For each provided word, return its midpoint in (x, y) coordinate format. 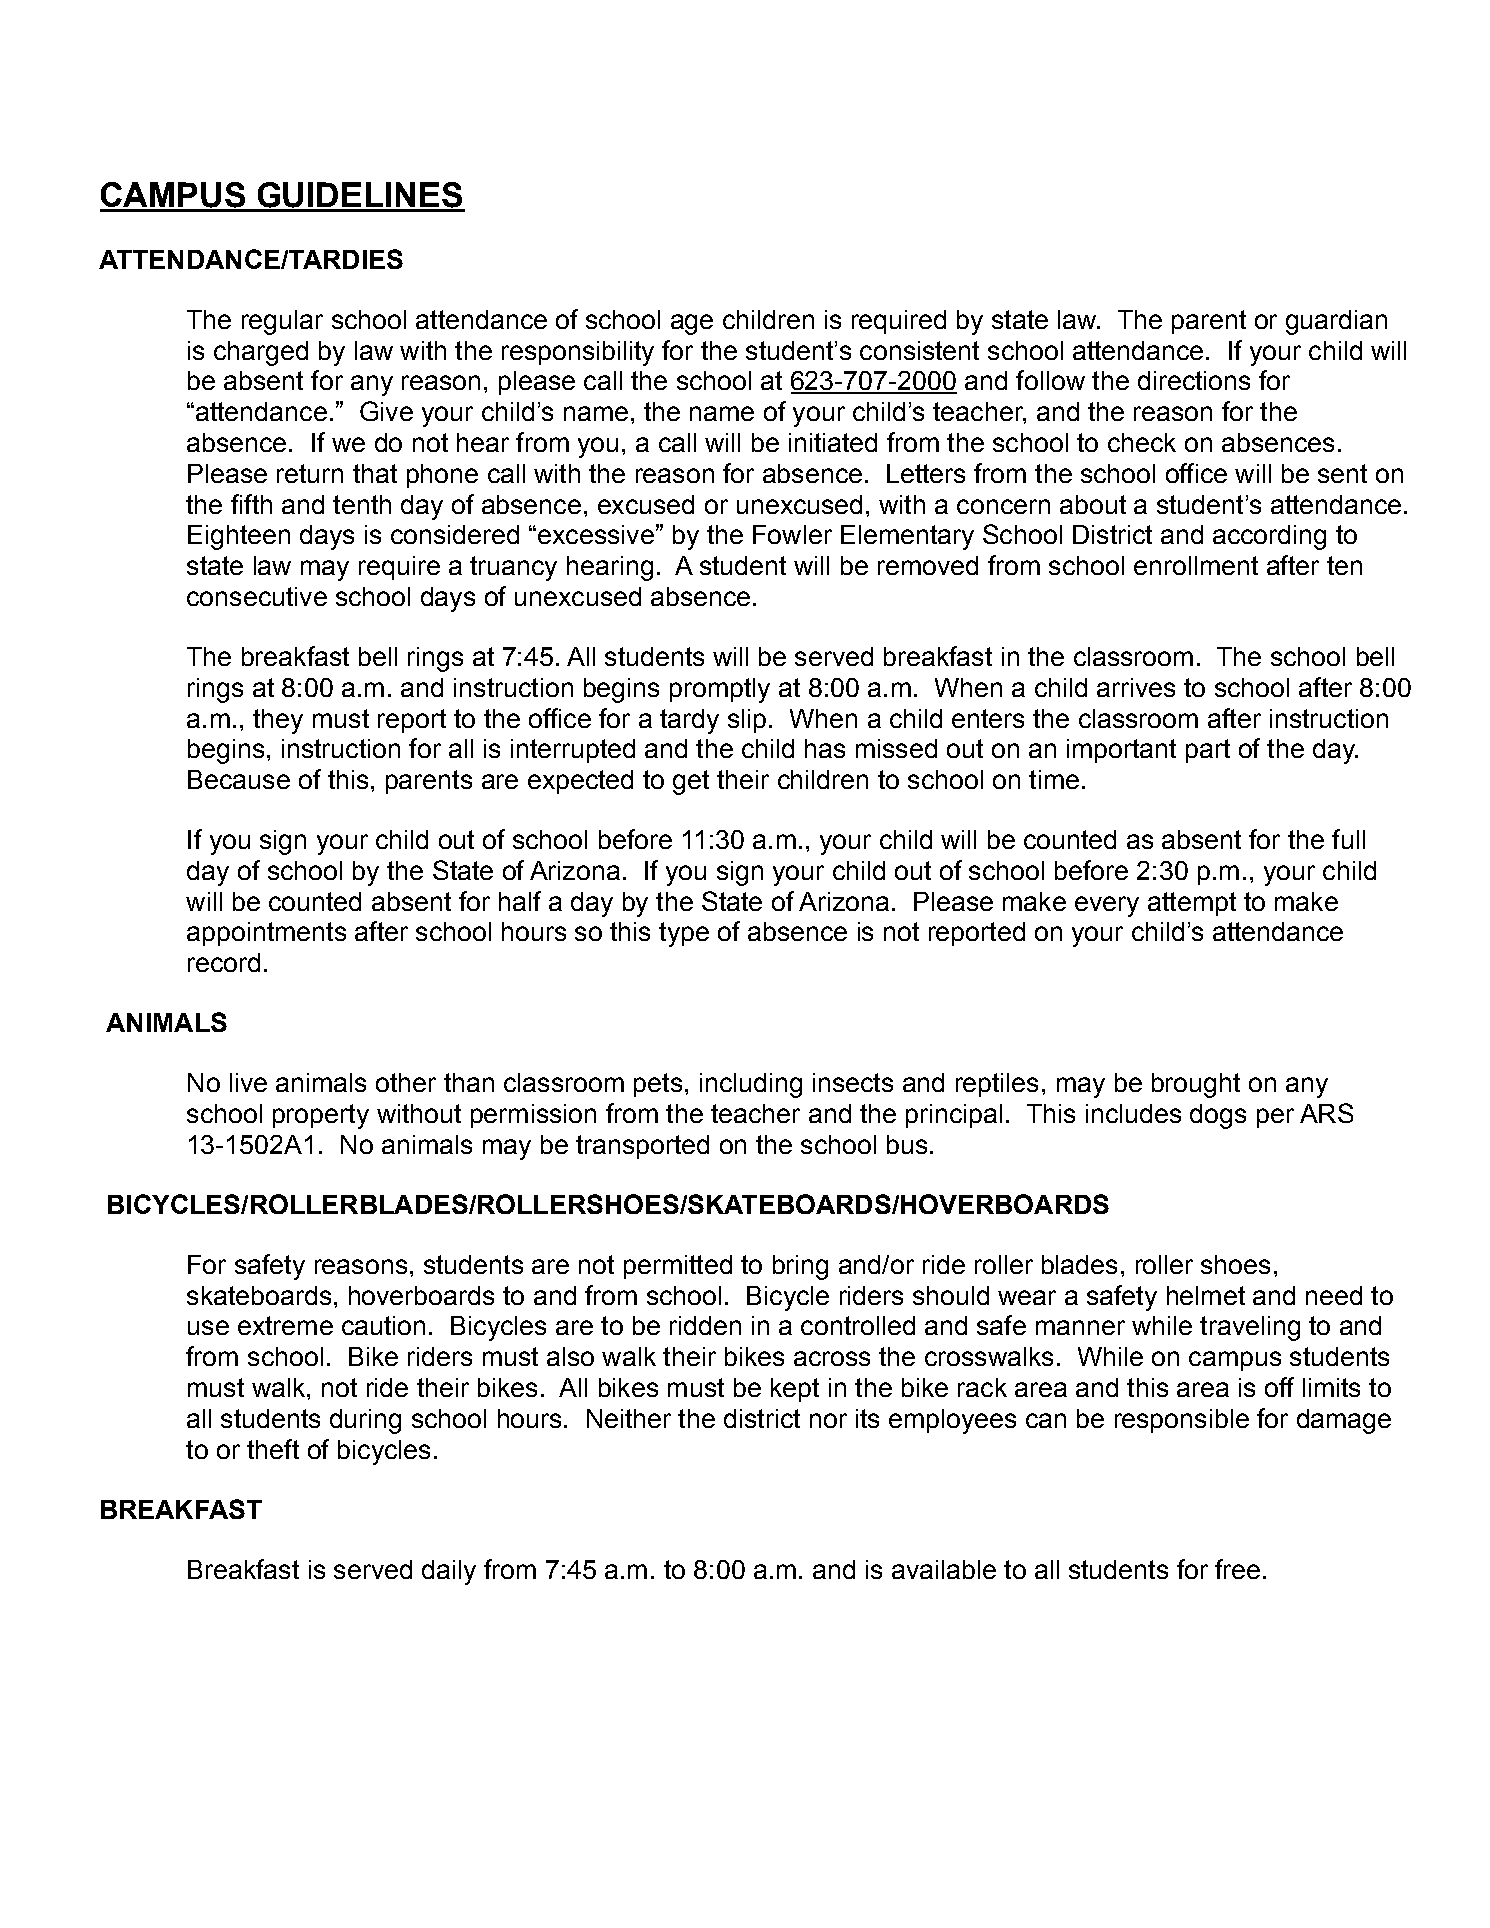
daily (449, 1572)
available (944, 1569)
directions (1194, 380)
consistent (919, 350)
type (684, 934)
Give (386, 411)
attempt (1192, 904)
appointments (266, 934)
